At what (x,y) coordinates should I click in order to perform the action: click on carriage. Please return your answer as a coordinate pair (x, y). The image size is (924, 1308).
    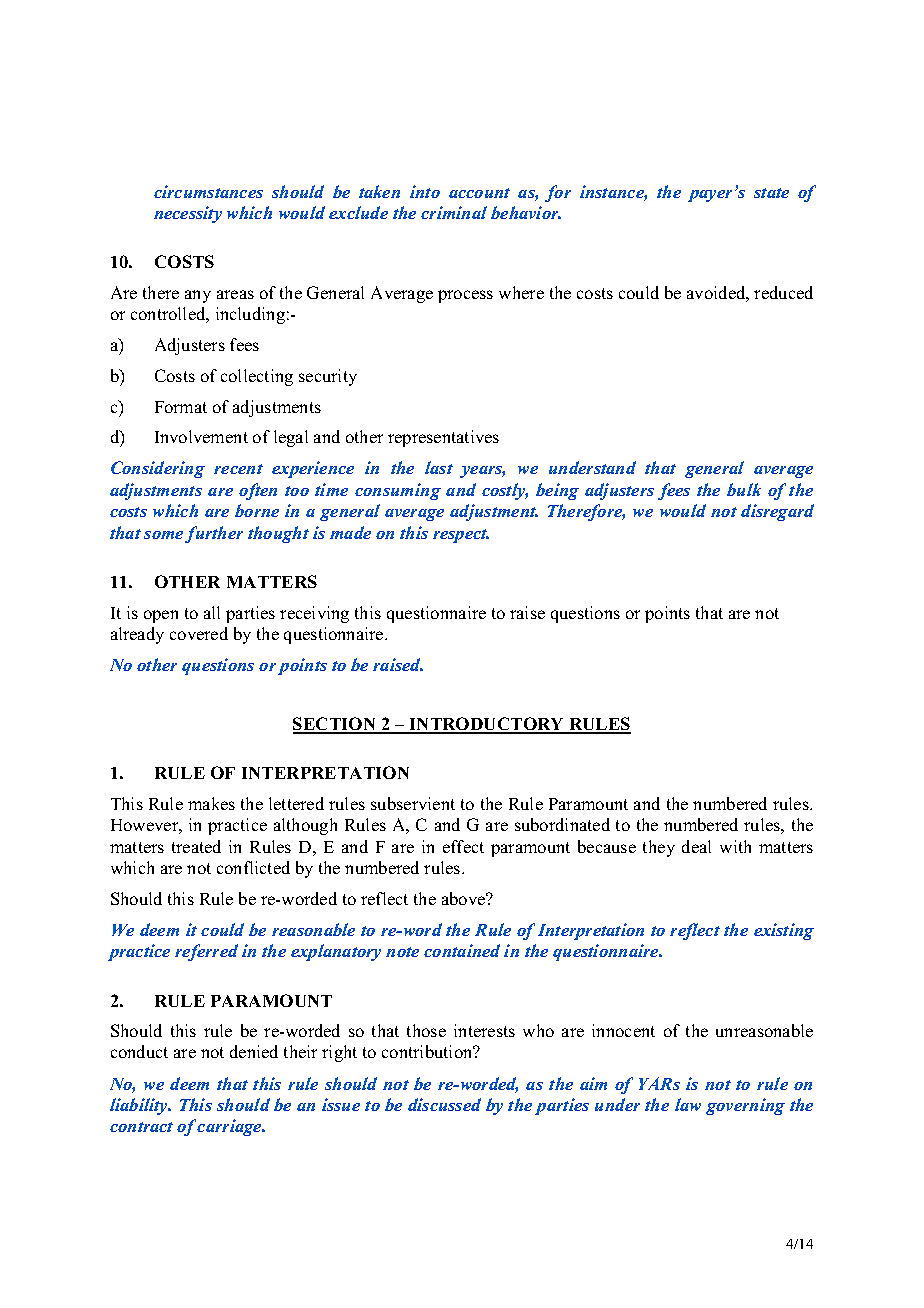
    Looking at the image, I should click on (230, 1127).
